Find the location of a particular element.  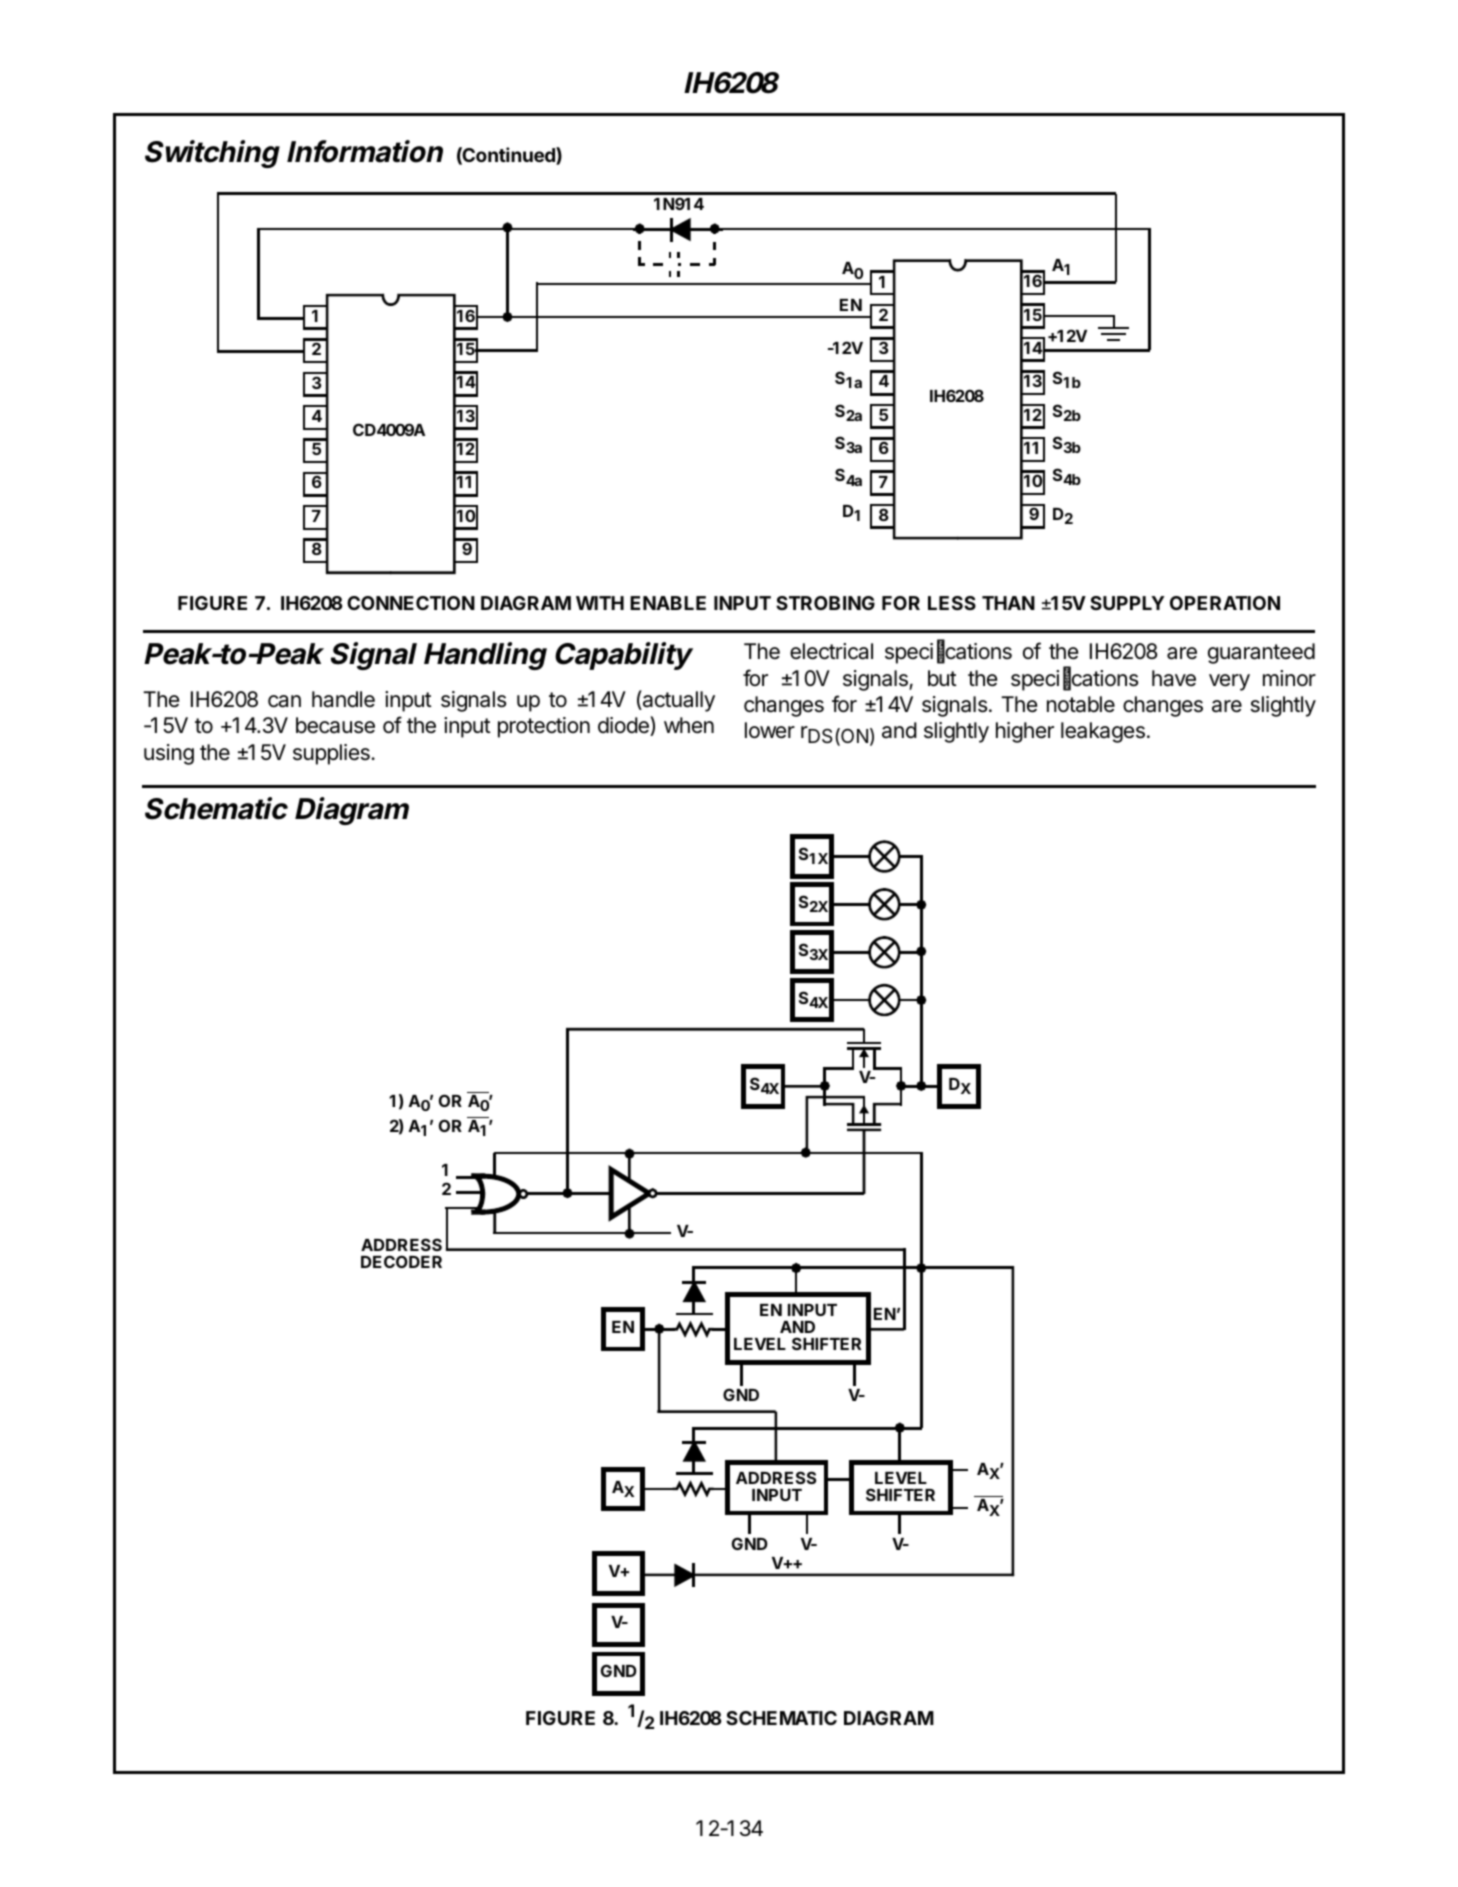

handle is located at coordinates (343, 699).
